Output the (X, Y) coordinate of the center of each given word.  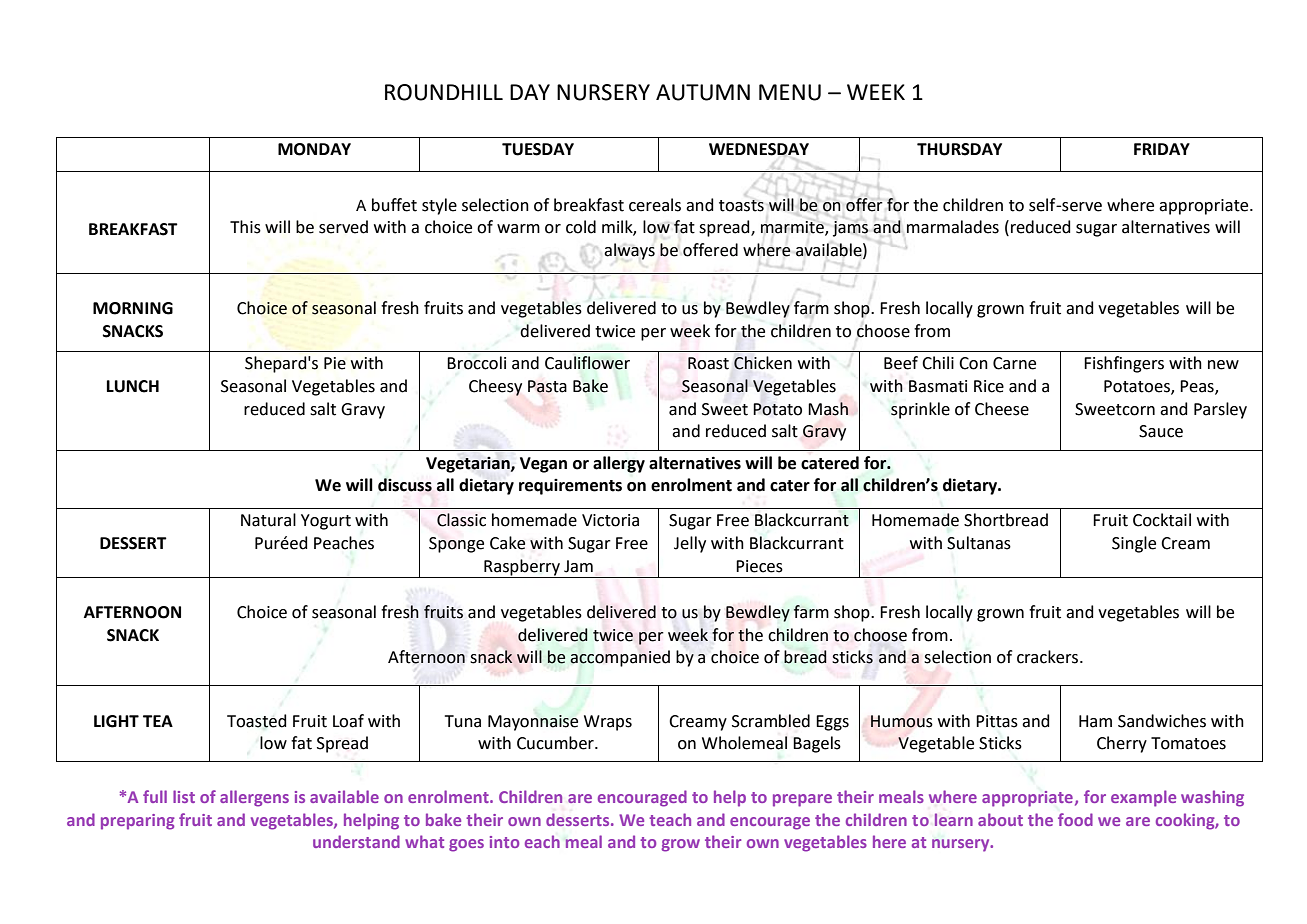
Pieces (759, 566)
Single (1134, 544)
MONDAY (314, 149)
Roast (708, 363)
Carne (1014, 363)
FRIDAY (1162, 149)
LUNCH (133, 386)
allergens (254, 798)
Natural (268, 520)
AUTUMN (703, 92)
